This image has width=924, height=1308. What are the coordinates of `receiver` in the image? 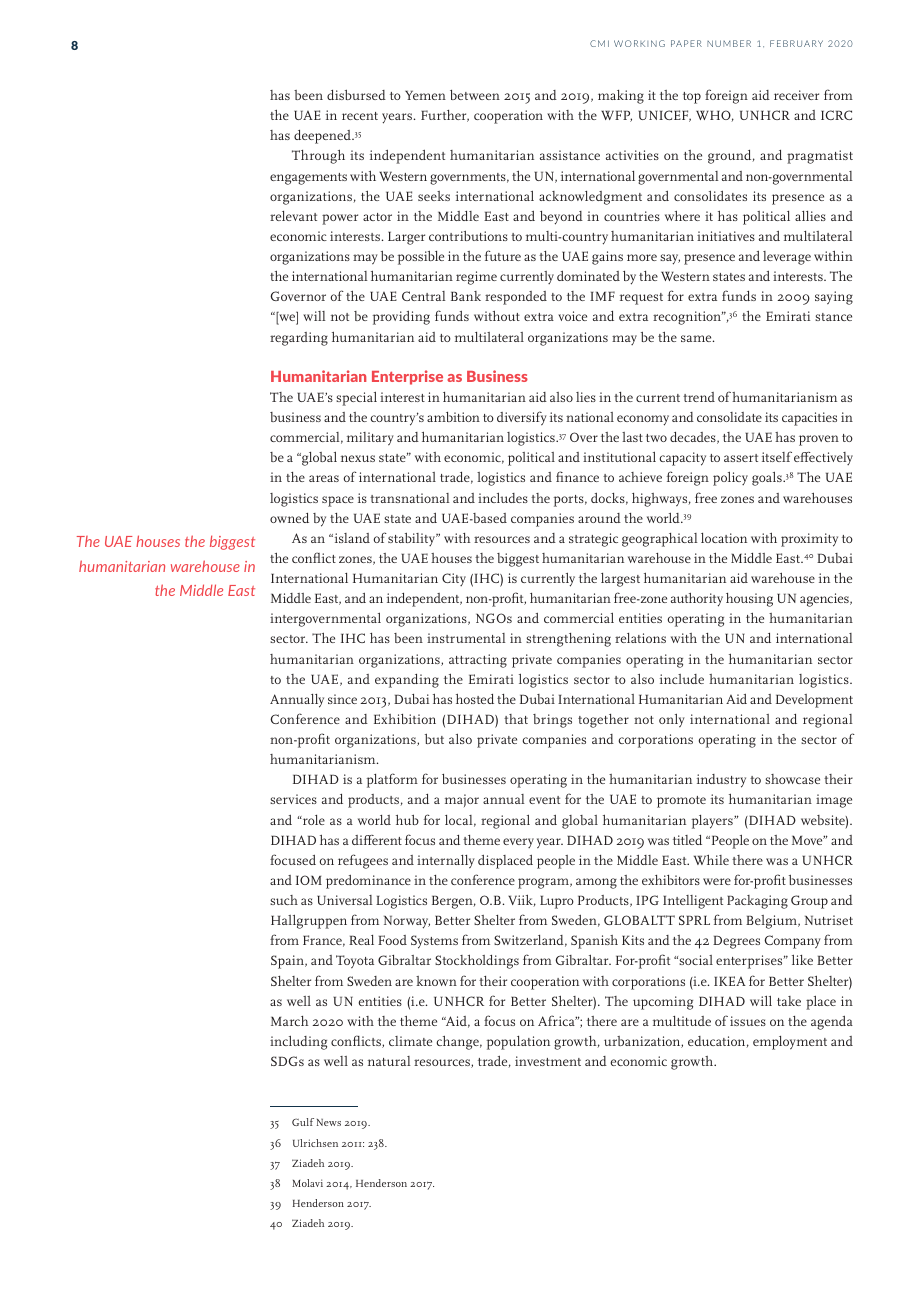 It's located at (796, 95).
